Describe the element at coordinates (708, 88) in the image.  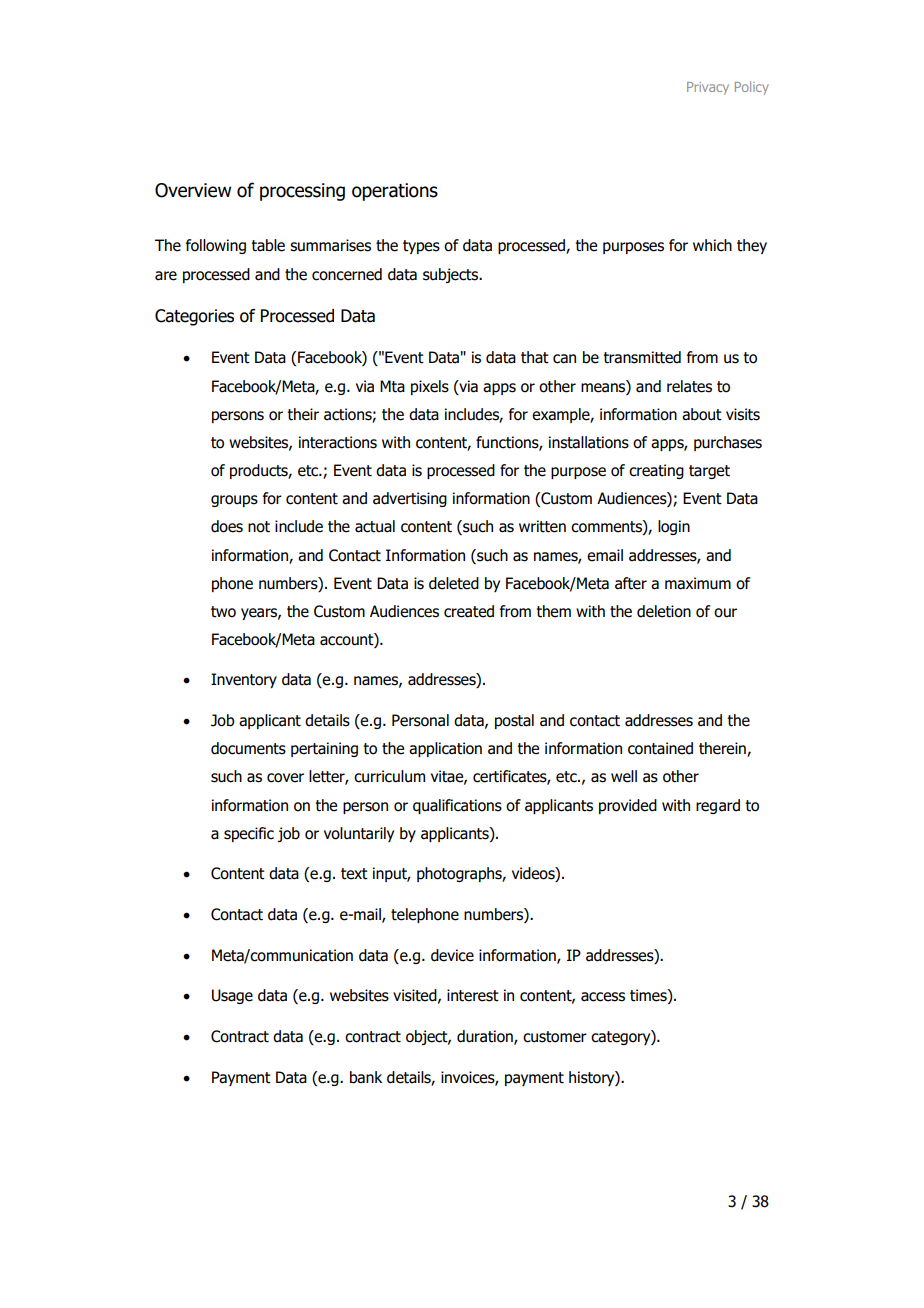
I see `Privacy` at that location.
